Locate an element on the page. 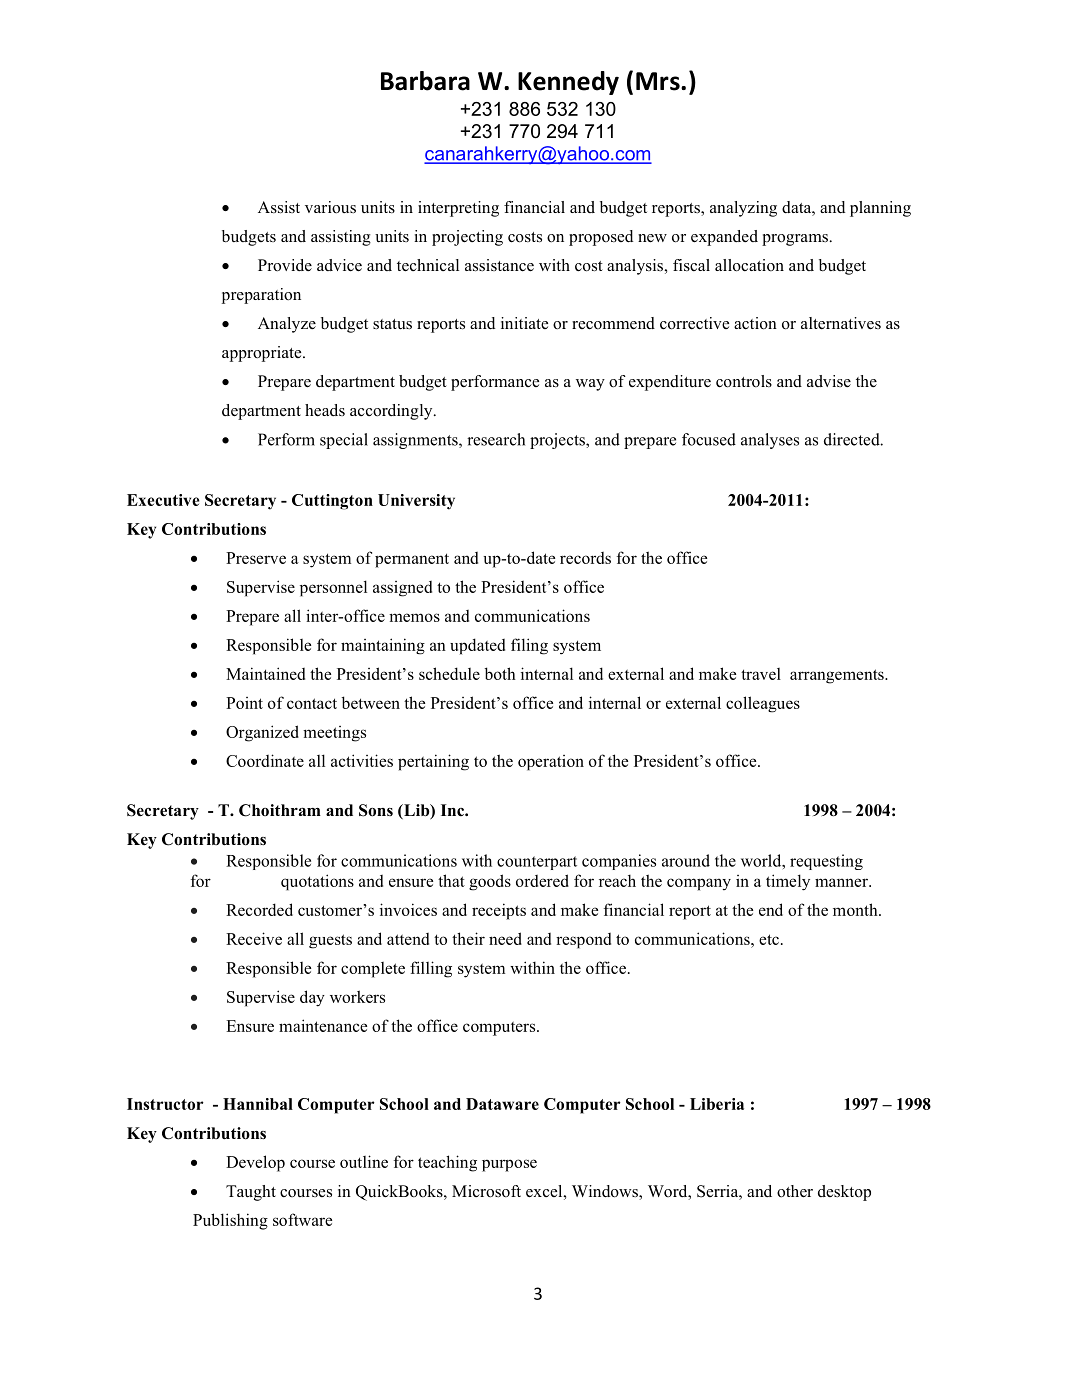 The width and height of the page is (1076, 1392). analyzing is located at coordinates (743, 209).
